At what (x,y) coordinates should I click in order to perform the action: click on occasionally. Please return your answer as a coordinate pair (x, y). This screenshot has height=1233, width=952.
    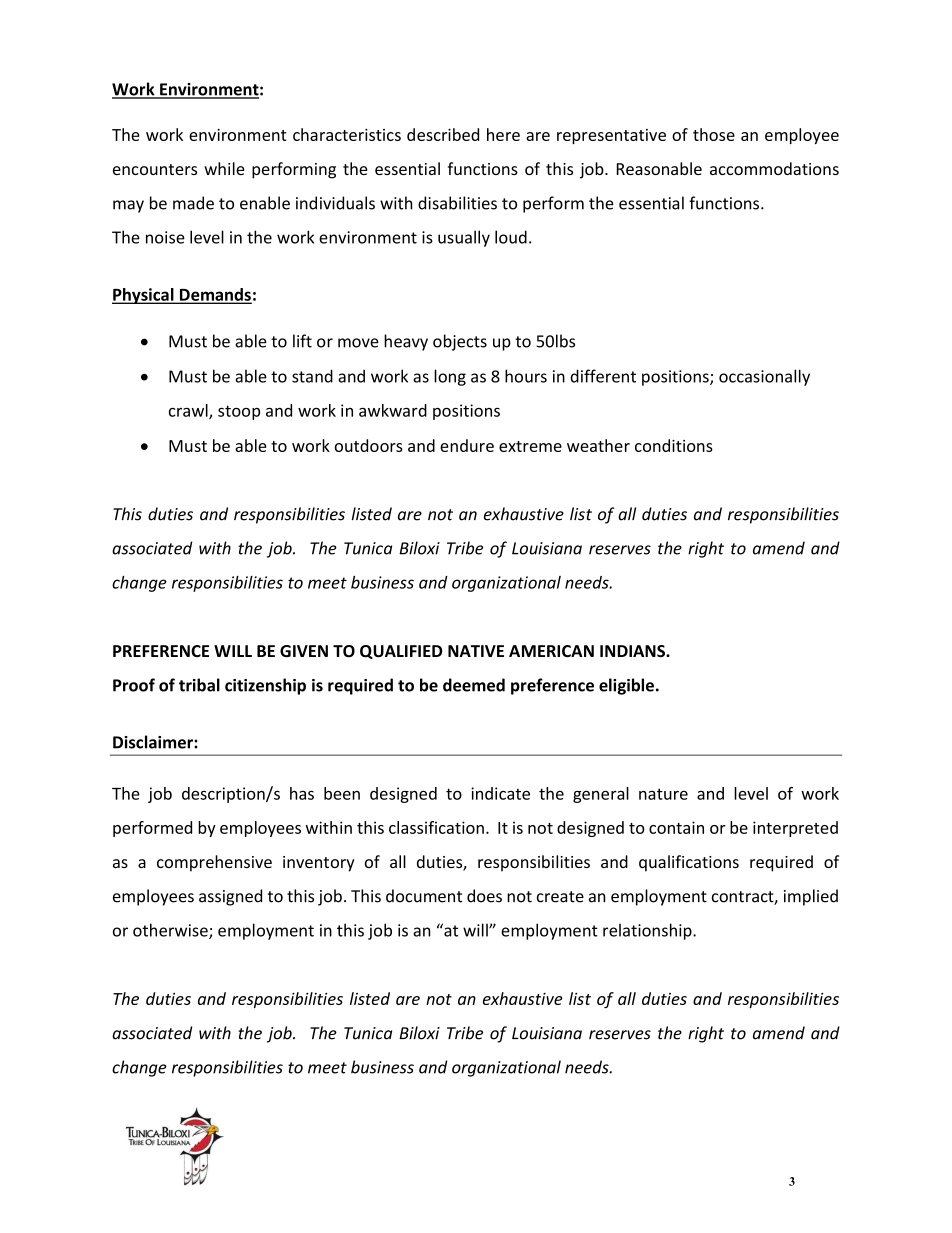
    Looking at the image, I should click on (764, 377).
